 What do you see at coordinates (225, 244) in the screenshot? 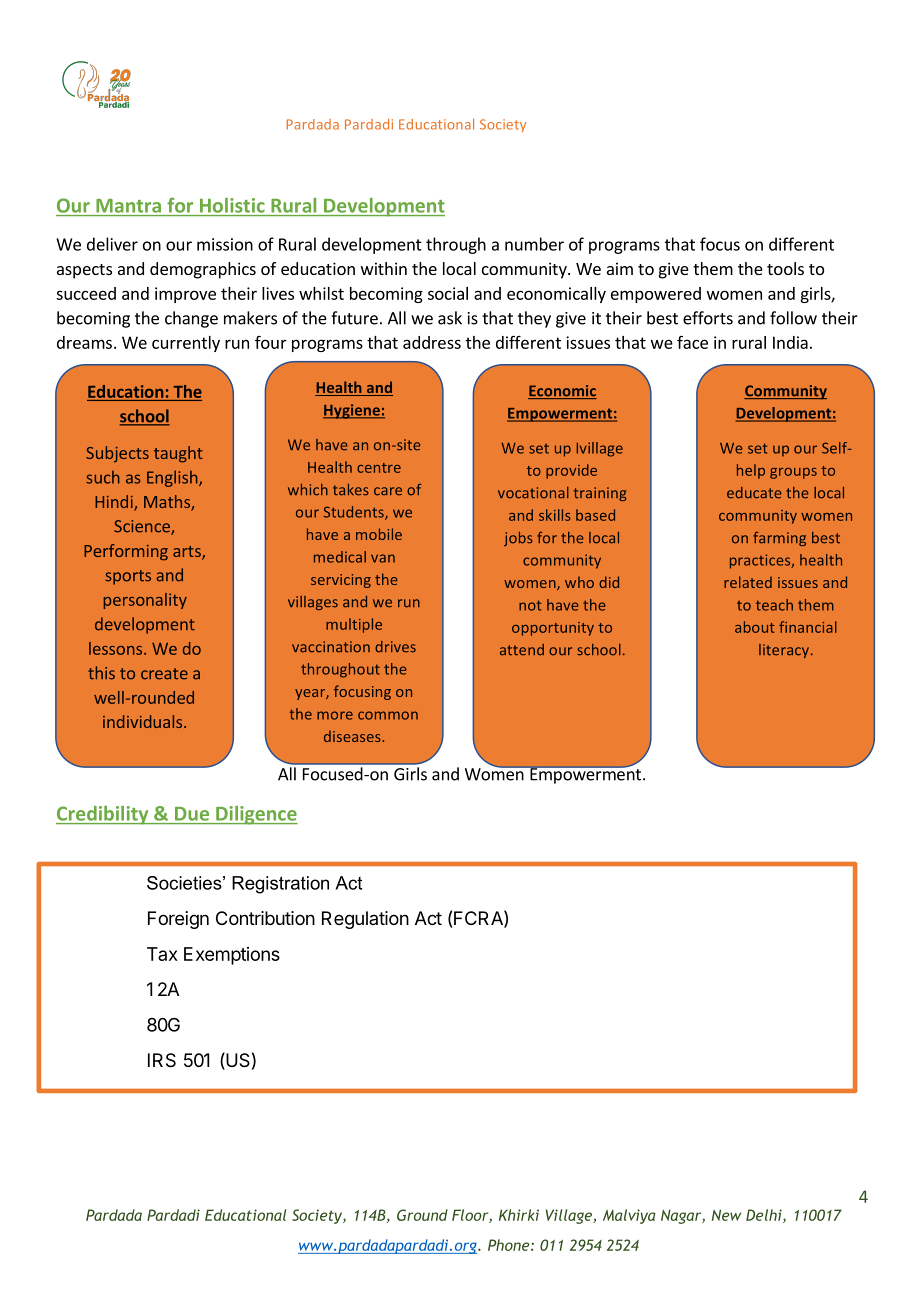
I see `mission` at bounding box center [225, 244].
